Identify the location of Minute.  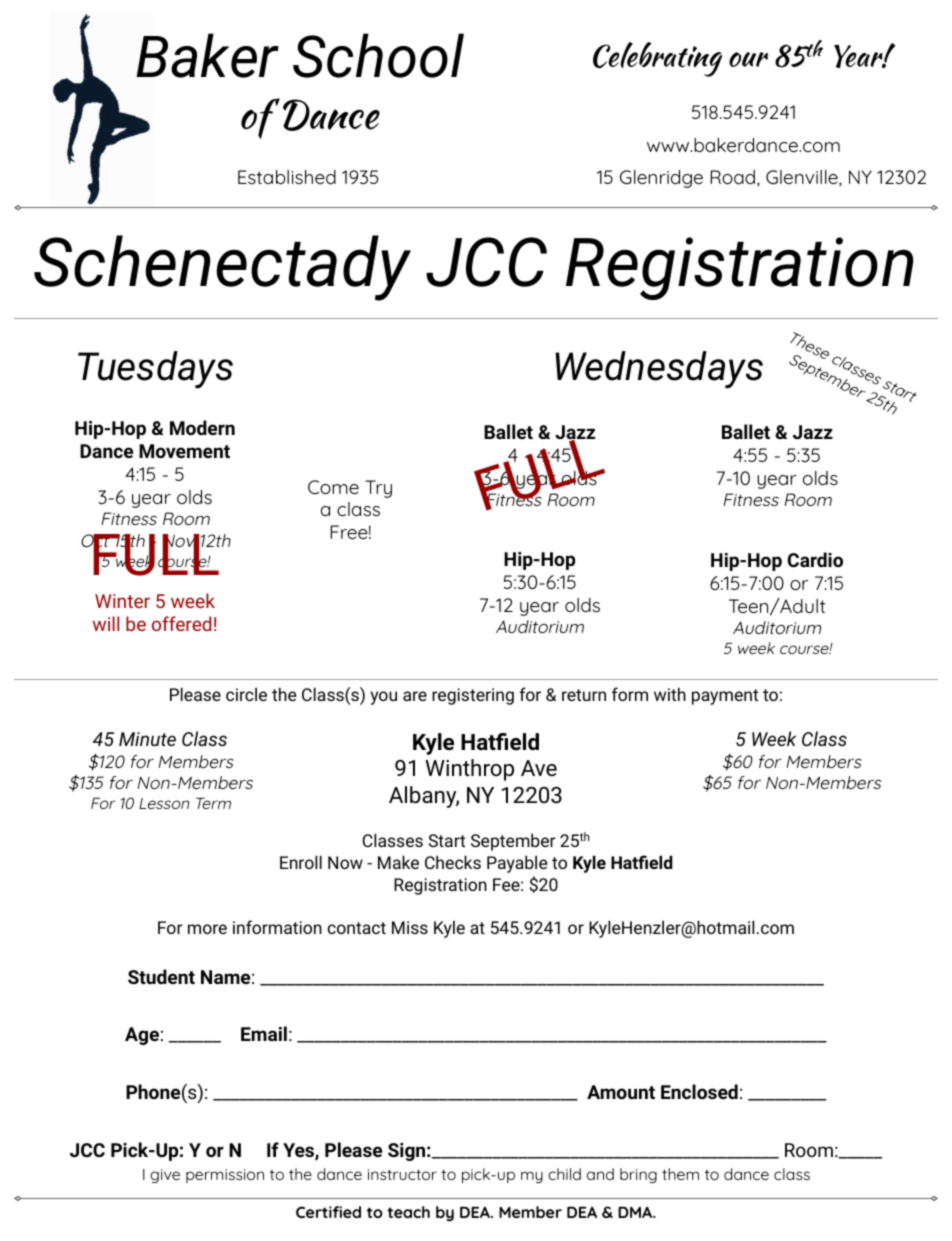
(147, 739).
